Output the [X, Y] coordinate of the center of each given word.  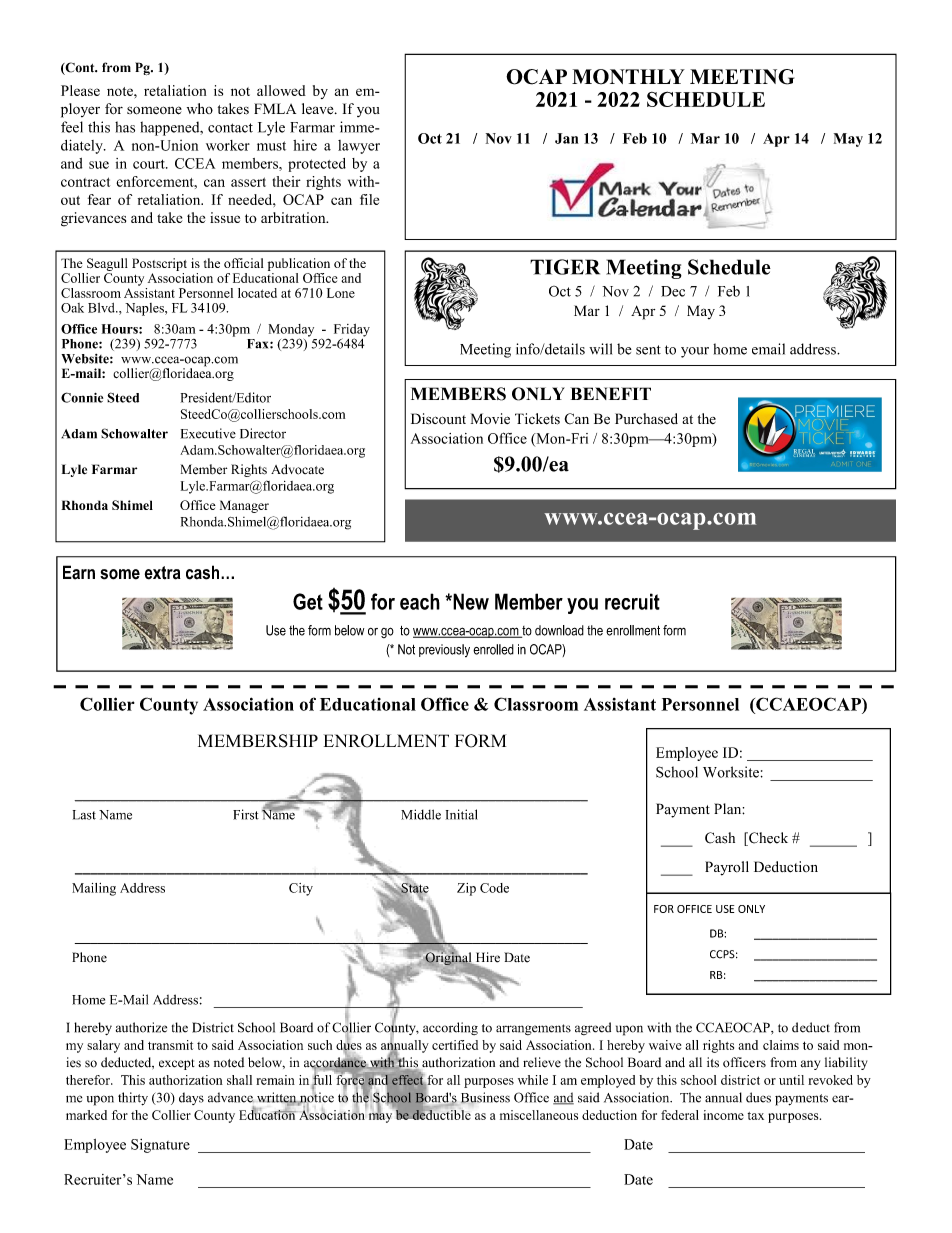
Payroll [727, 868]
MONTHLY [628, 77]
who [200, 108]
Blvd [102, 308]
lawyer [359, 147]
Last [84, 815]
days [191, 1098]
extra [163, 573]
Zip [466, 889]
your [695, 352]
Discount [438, 419]
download [559, 630]
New [470, 601]
